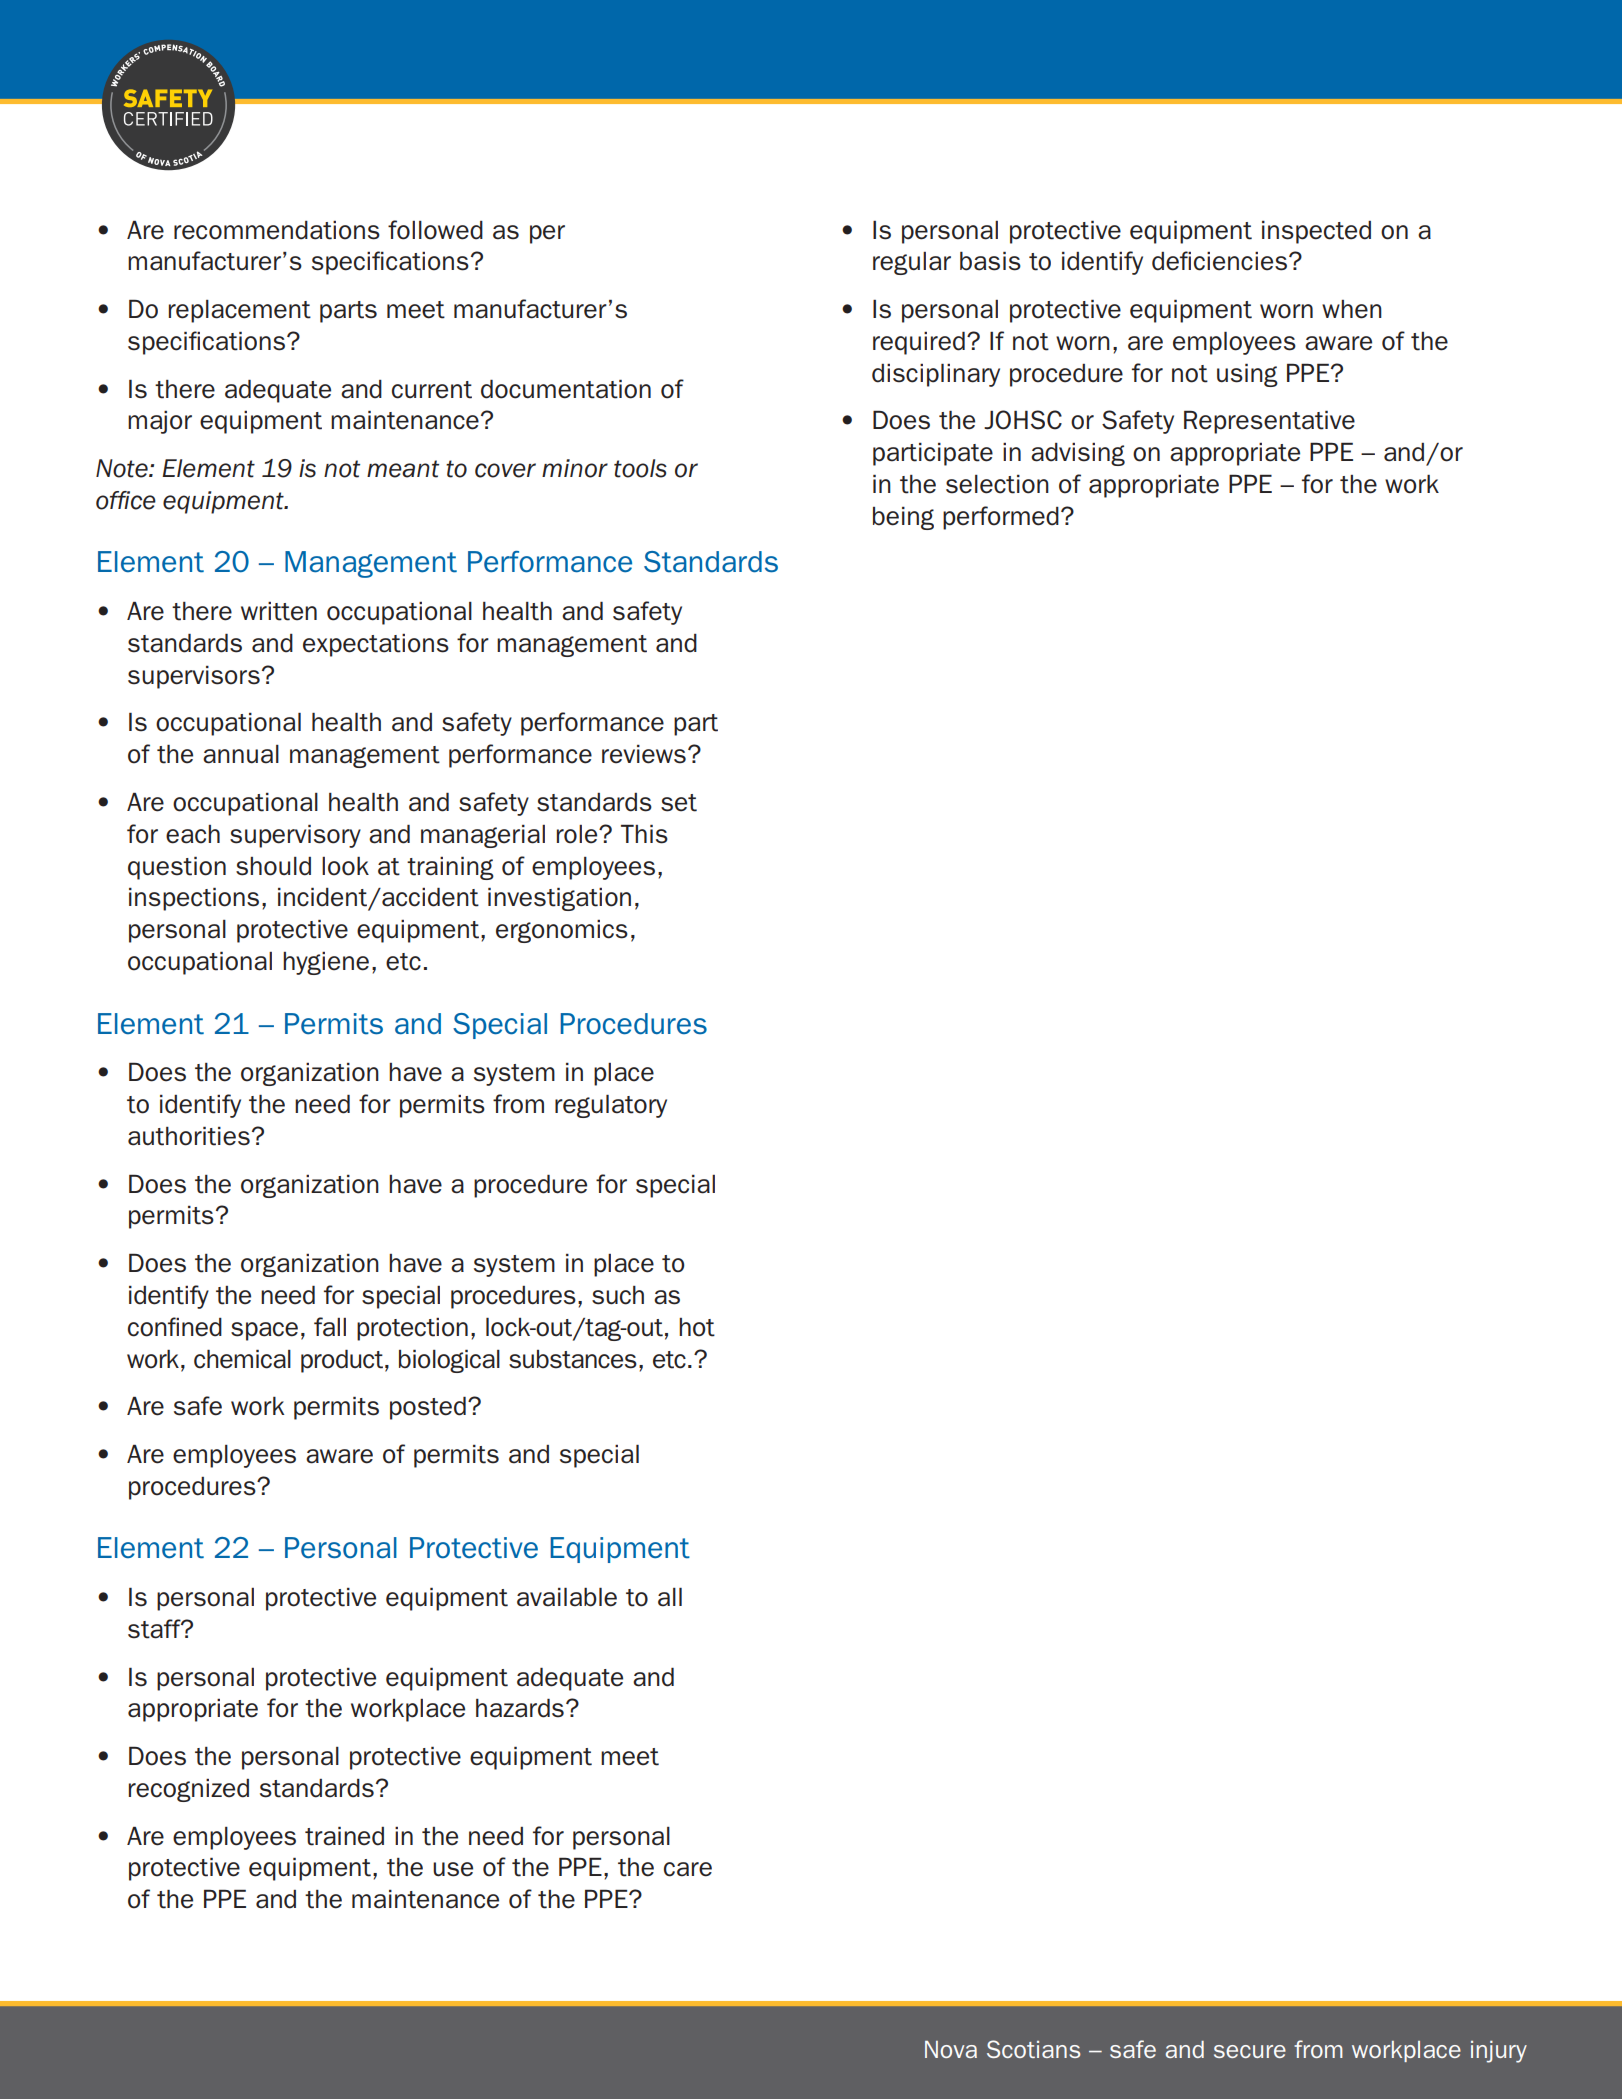  I want to click on secure, so click(1250, 2051).
